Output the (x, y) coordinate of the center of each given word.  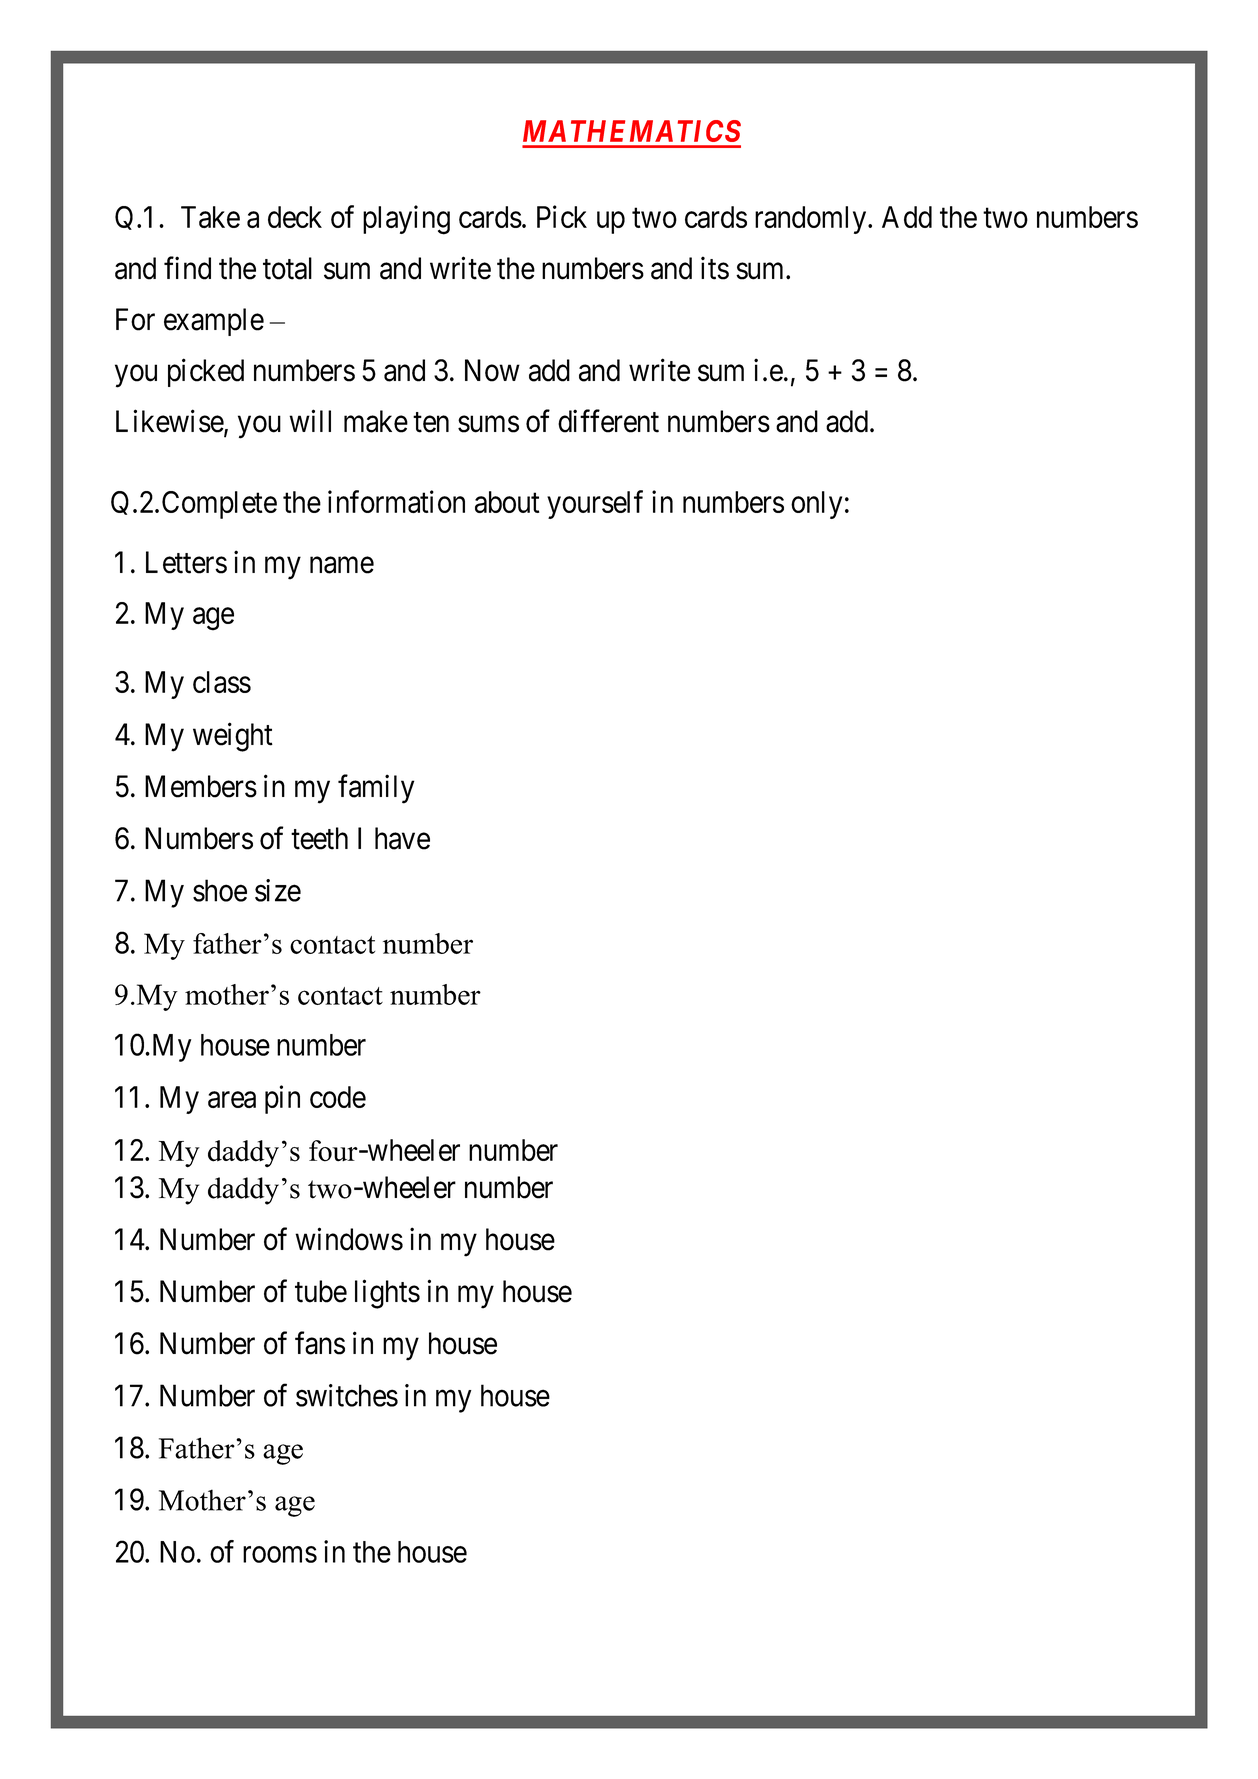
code (338, 1097)
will (310, 420)
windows (349, 1239)
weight (233, 737)
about (507, 502)
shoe (220, 890)
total (287, 268)
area (232, 1100)
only (816, 505)
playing (406, 220)
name (342, 565)
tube (321, 1291)
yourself (595, 504)
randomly (812, 220)
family (376, 789)
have (402, 838)
